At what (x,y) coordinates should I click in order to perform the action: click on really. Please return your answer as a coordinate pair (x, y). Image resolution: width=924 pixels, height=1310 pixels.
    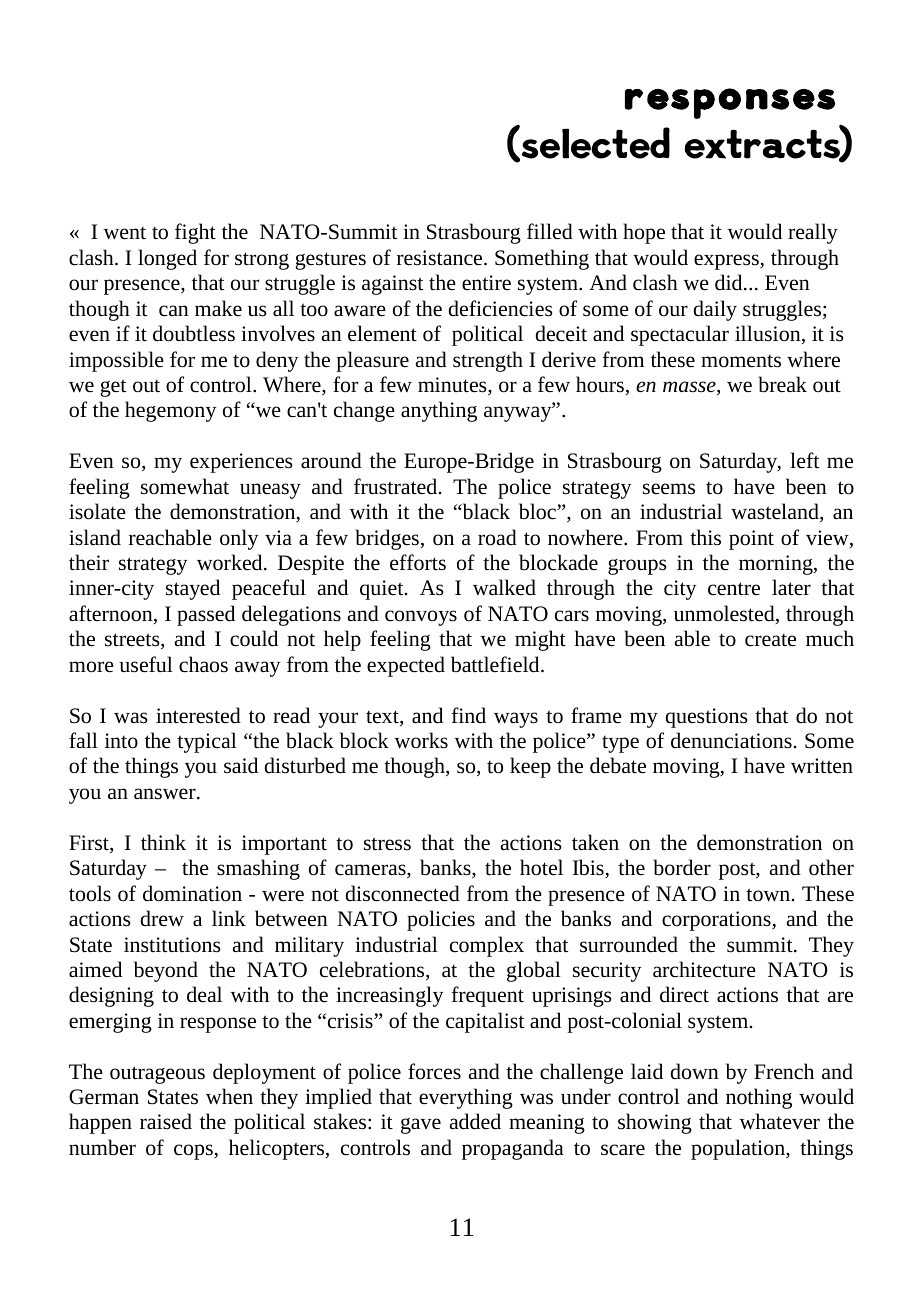
    Looking at the image, I should click on (813, 233).
